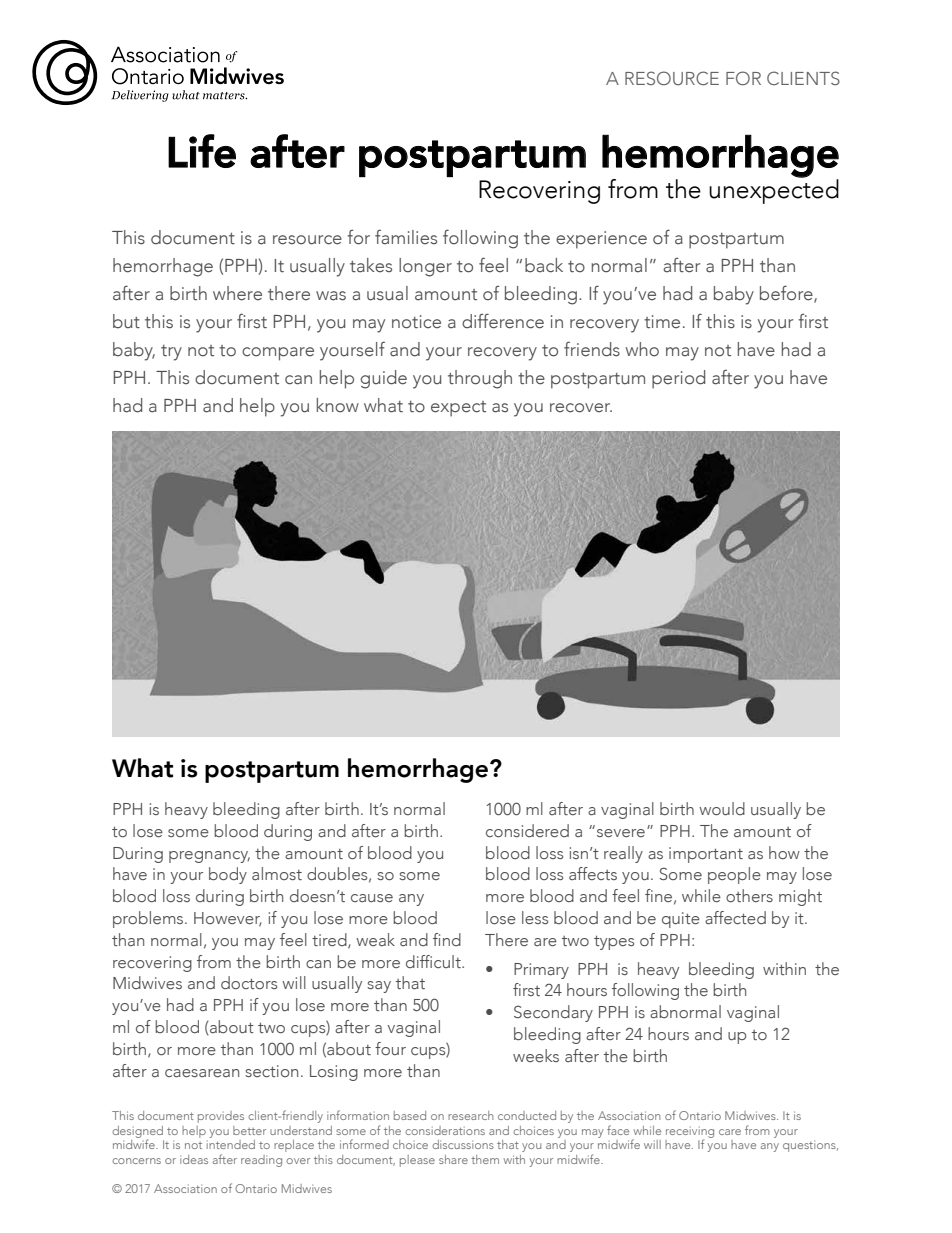 This screenshot has height=1233, width=952. What do you see at coordinates (406, 237) in the screenshot?
I see `families` at bounding box center [406, 237].
